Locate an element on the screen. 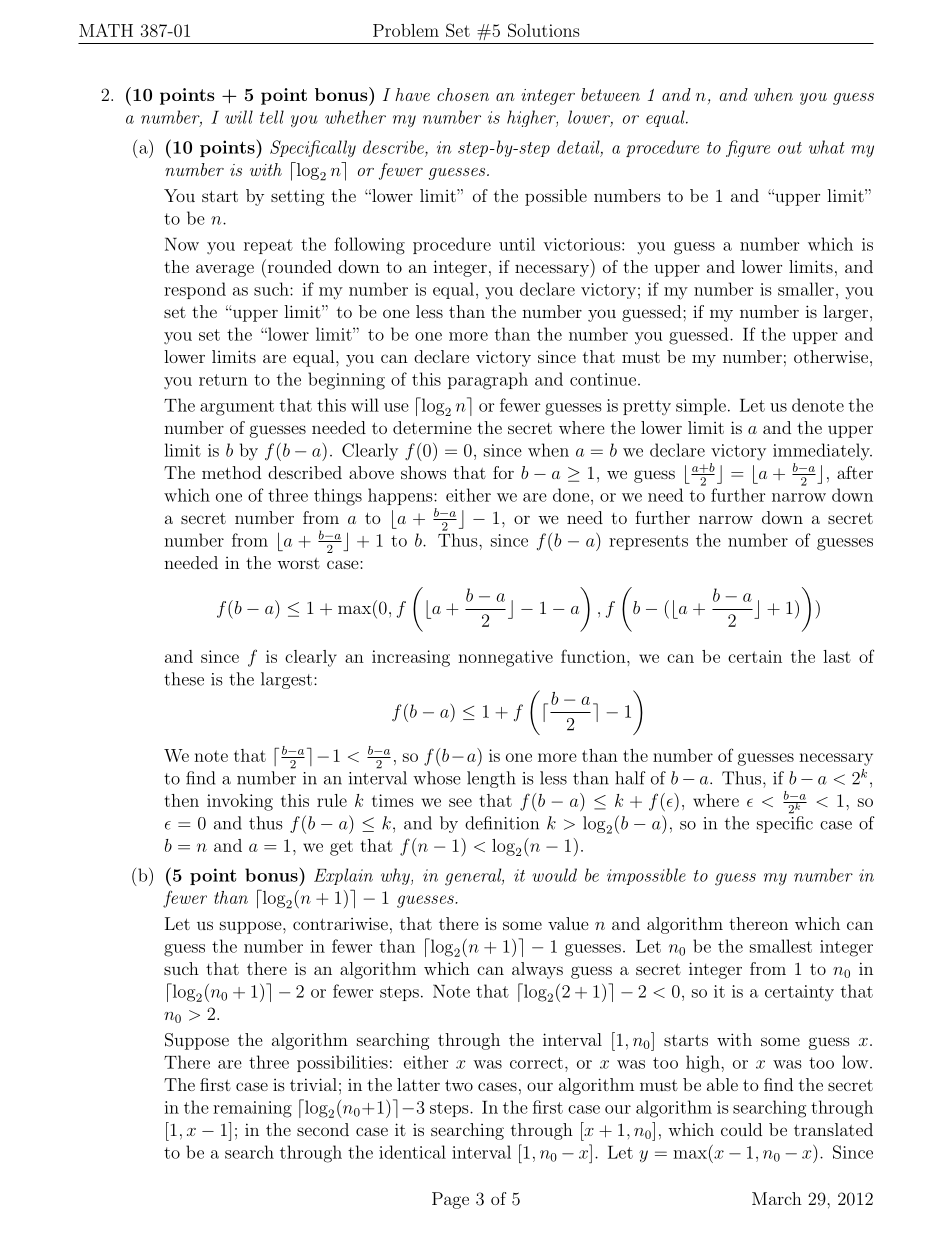  chosen is located at coordinates (463, 94).
